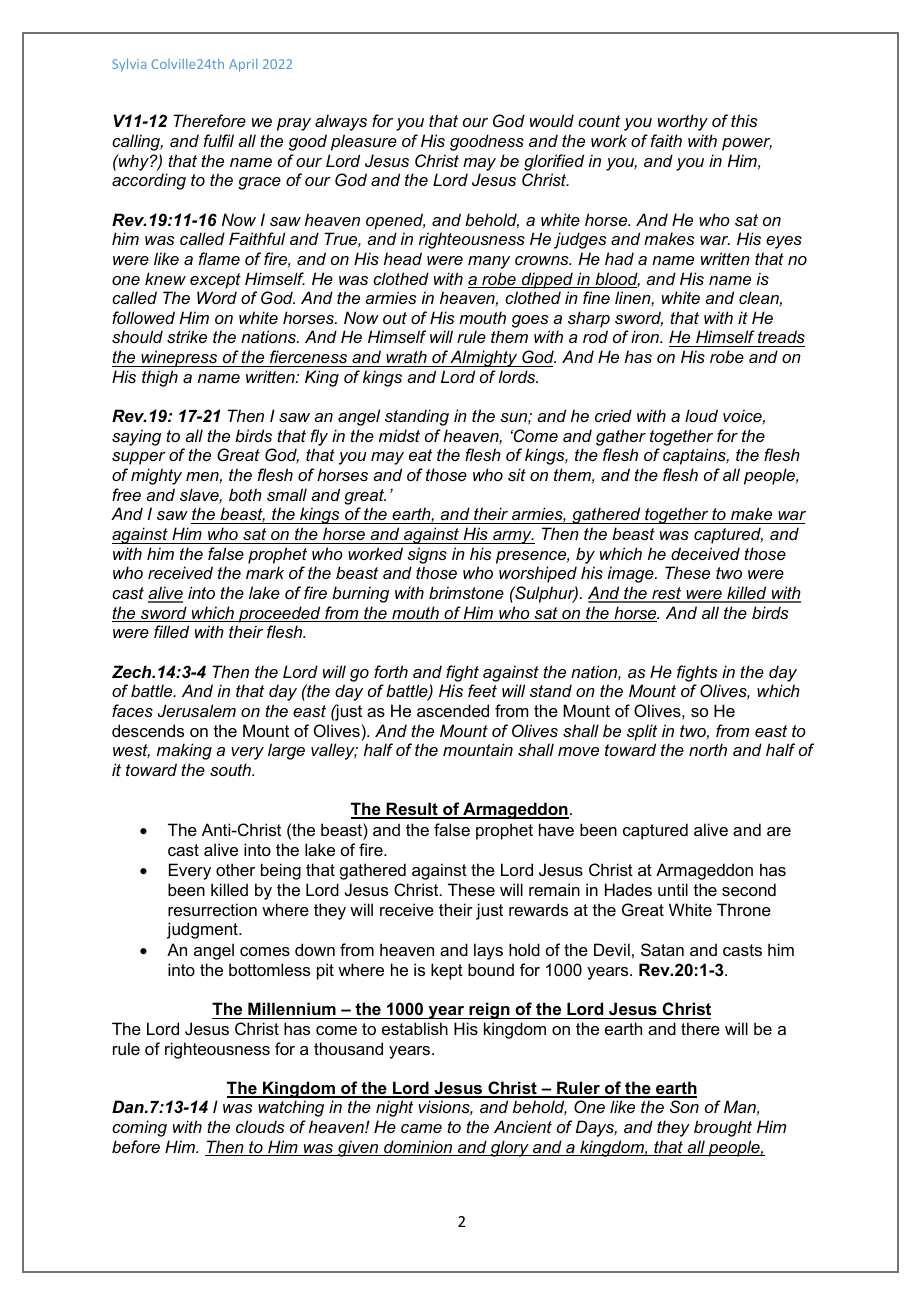  Describe the element at coordinates (421, 1128) in the screenshot. I see `came` at that location.
